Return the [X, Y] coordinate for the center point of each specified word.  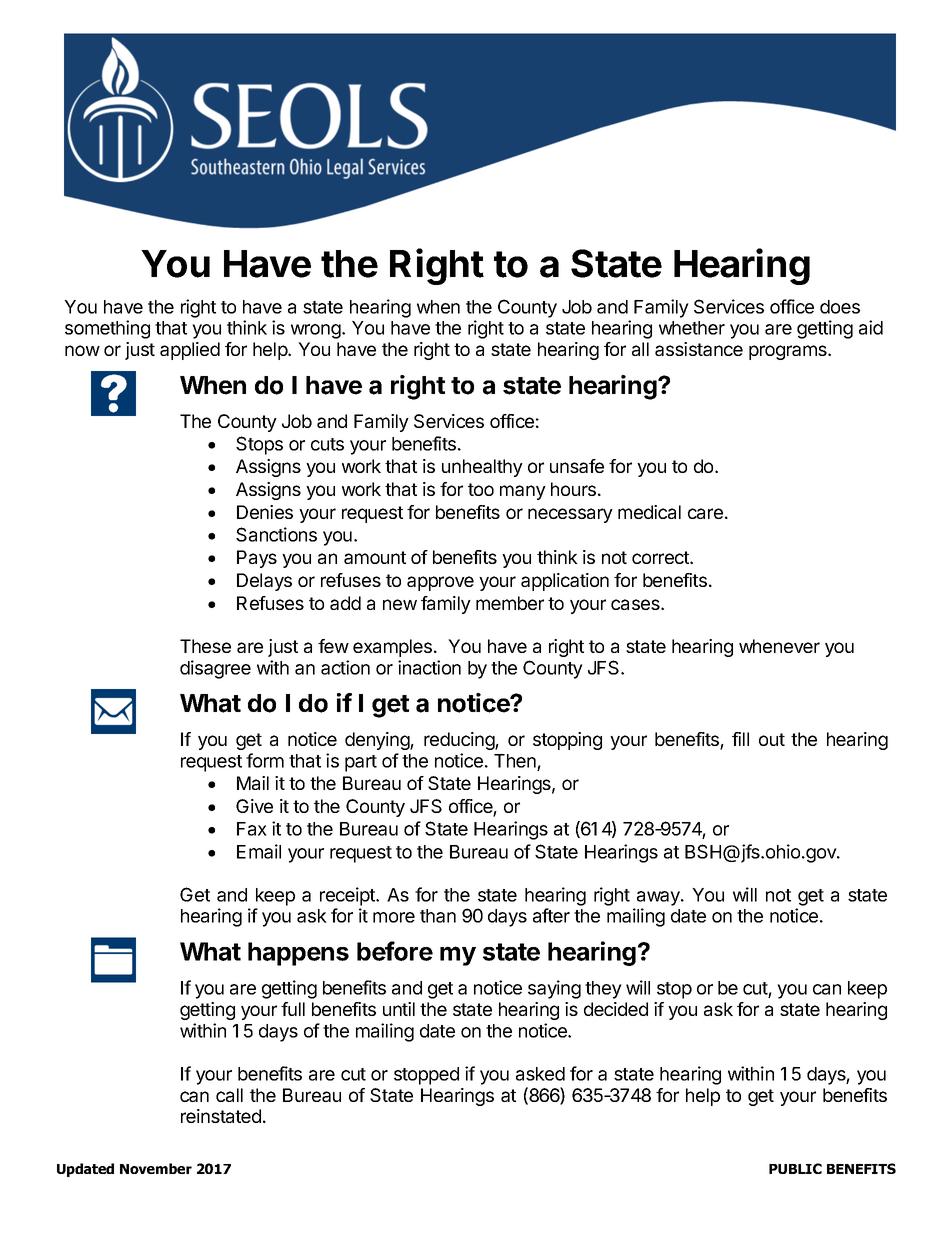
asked [540, 1074]
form [265, 760]
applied [190, 351]
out [772, 739]
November [156, 1168]
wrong [317, 331]
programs [789, 352]
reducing [460, 741]
